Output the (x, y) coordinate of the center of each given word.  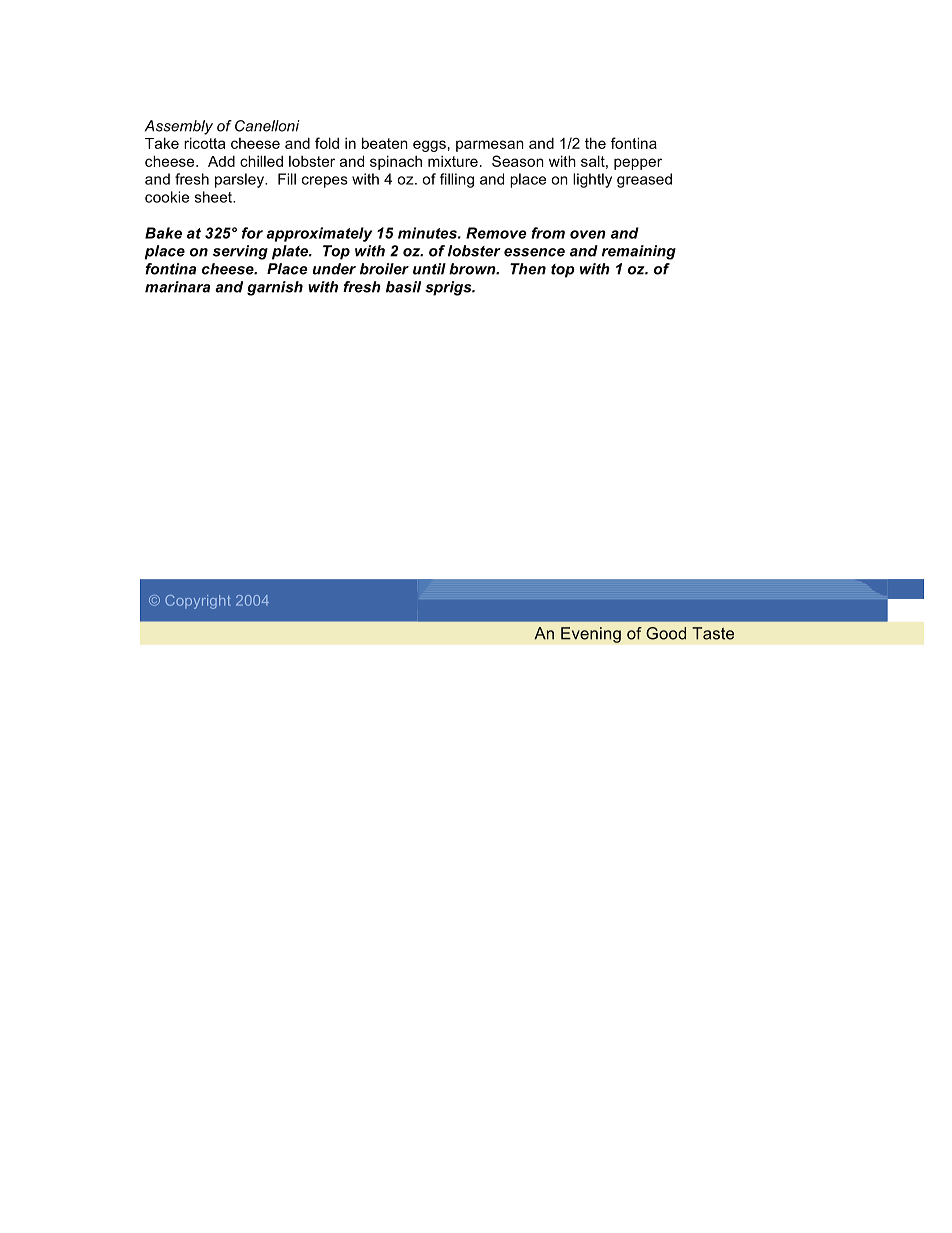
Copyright (198, 602)
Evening (591, 635)
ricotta (204, 143)
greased (644, 180)
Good (666, 633)
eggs (429, 146)
